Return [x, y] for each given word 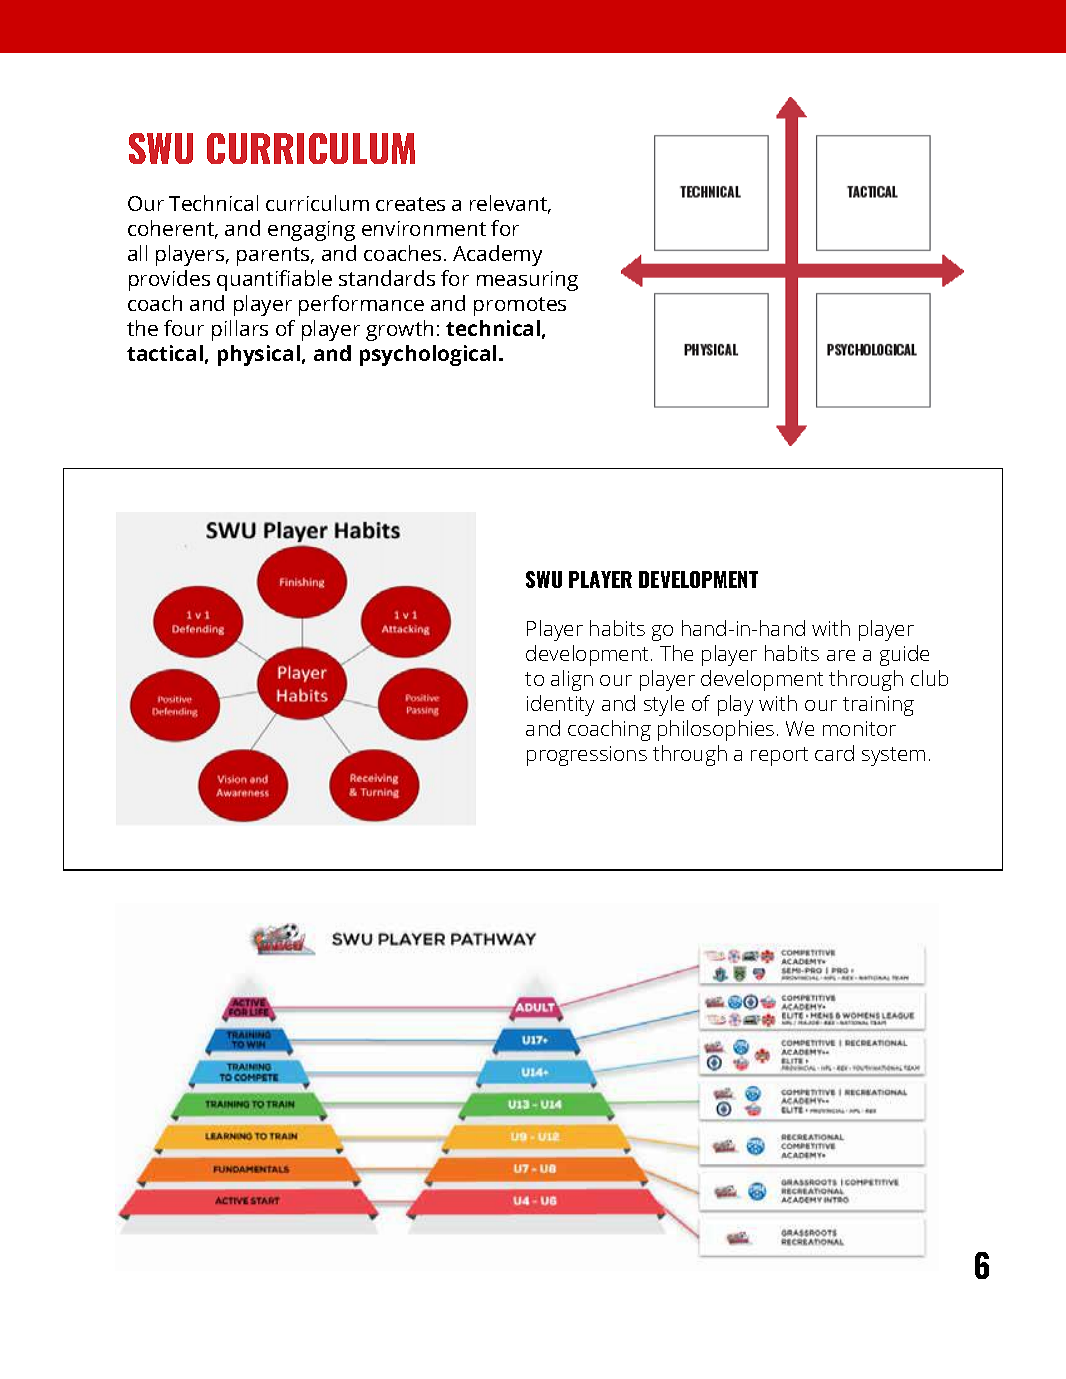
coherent [172, 229]
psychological [428, 355]
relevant [510, 204]
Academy [497, 255]
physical [259, 355]
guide [904, 655]
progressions [587, 756]
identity [560, 705]
